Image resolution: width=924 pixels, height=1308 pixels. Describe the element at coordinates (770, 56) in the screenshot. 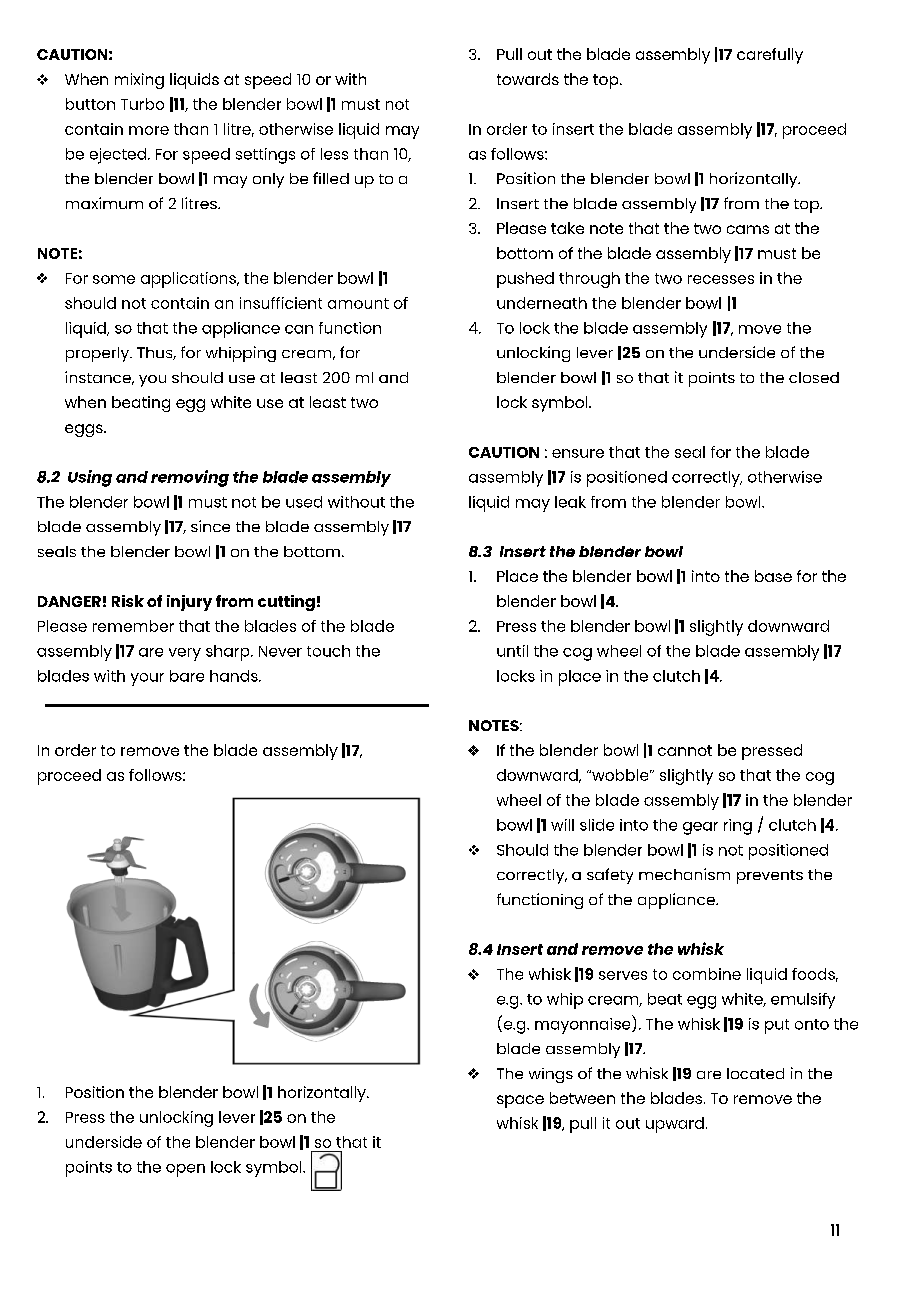

I see `carefully` at that location.
